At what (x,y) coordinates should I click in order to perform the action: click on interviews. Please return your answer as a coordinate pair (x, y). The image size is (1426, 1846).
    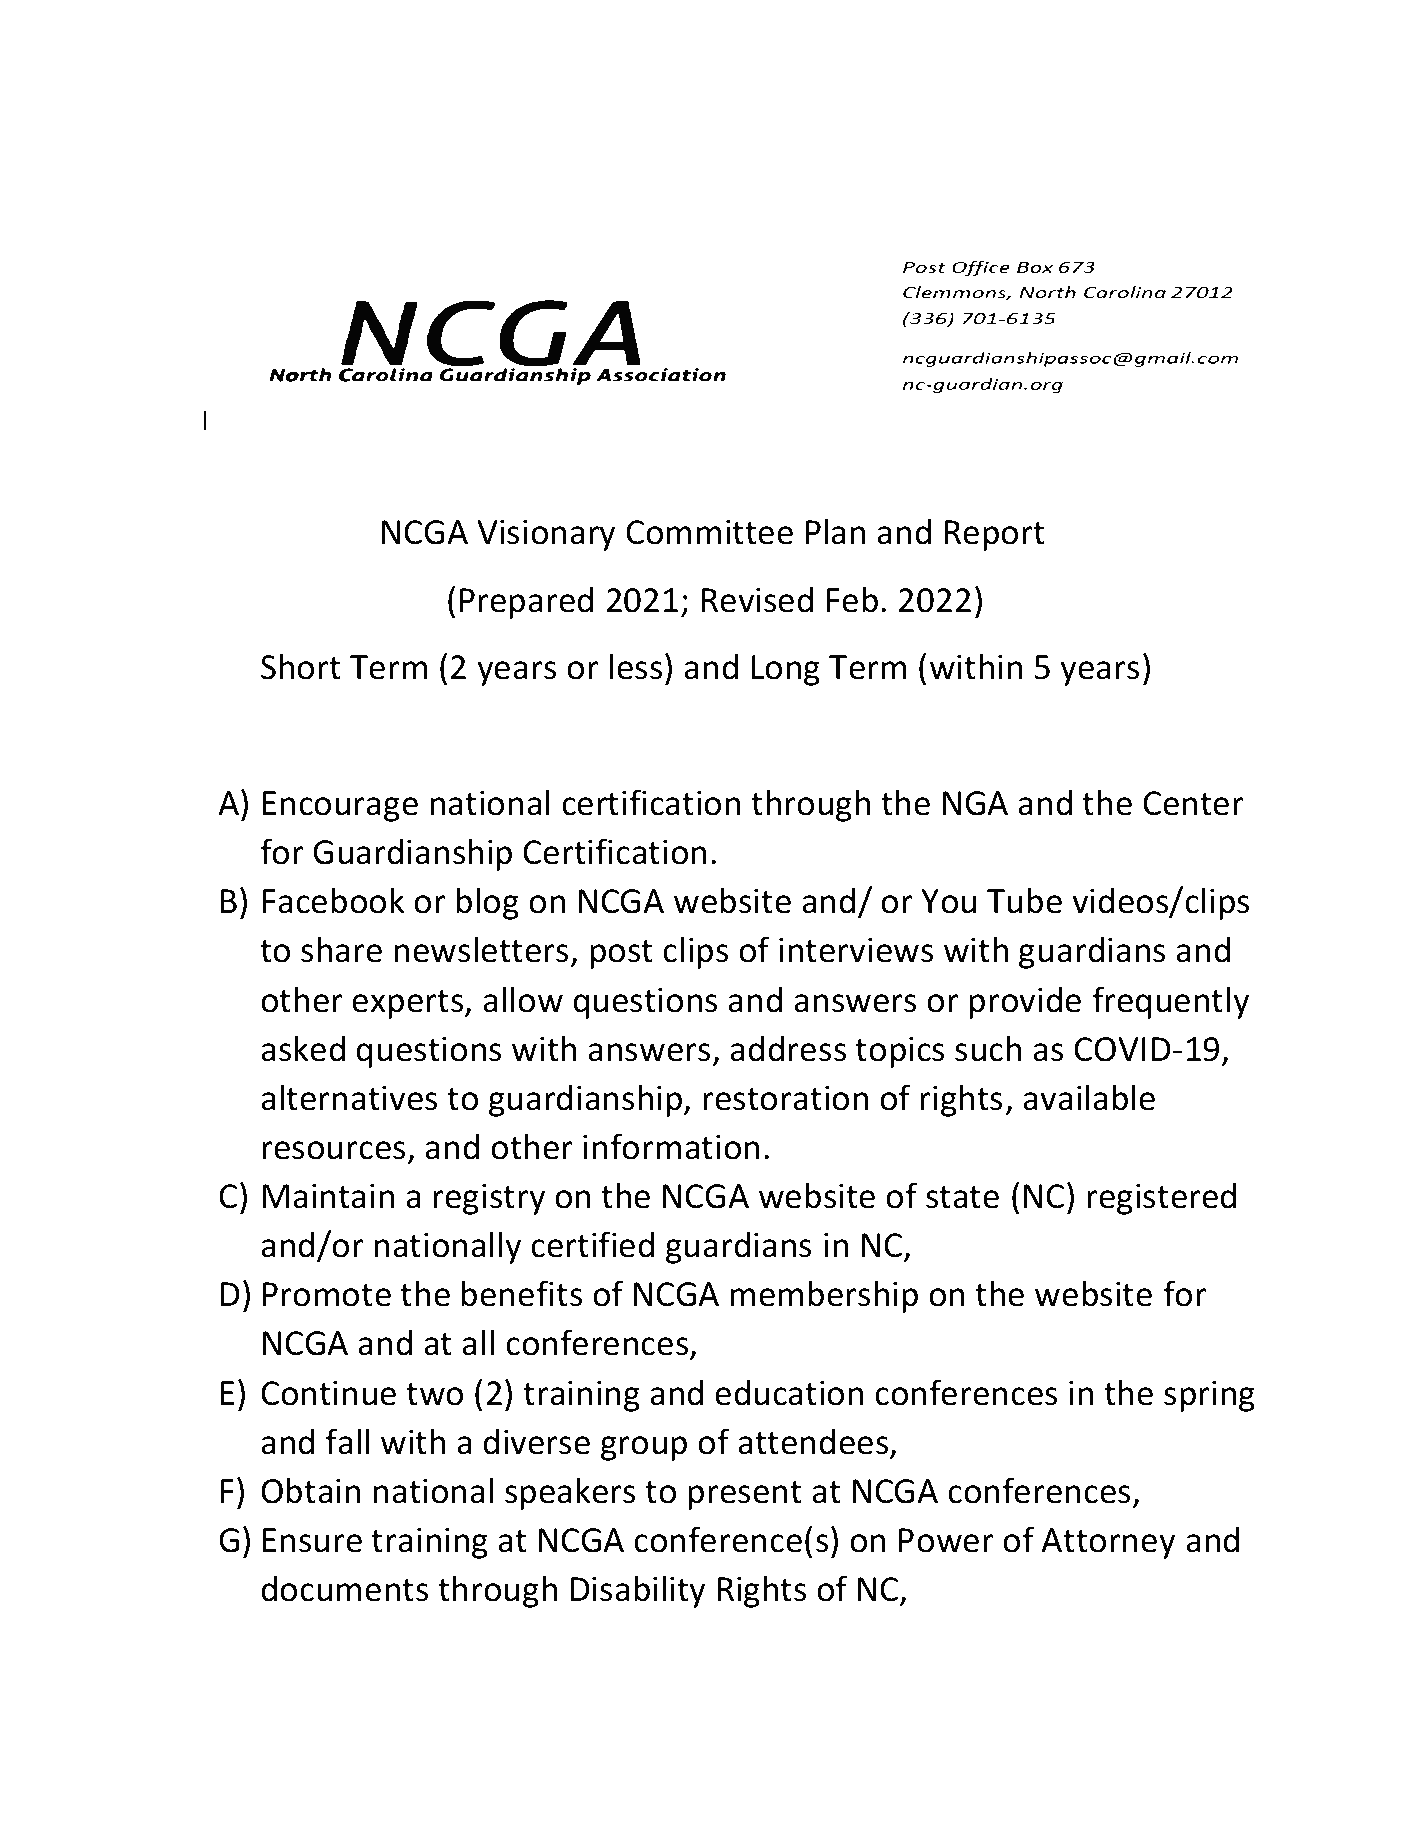
    Looking at the image, I should click on (856, 950).
